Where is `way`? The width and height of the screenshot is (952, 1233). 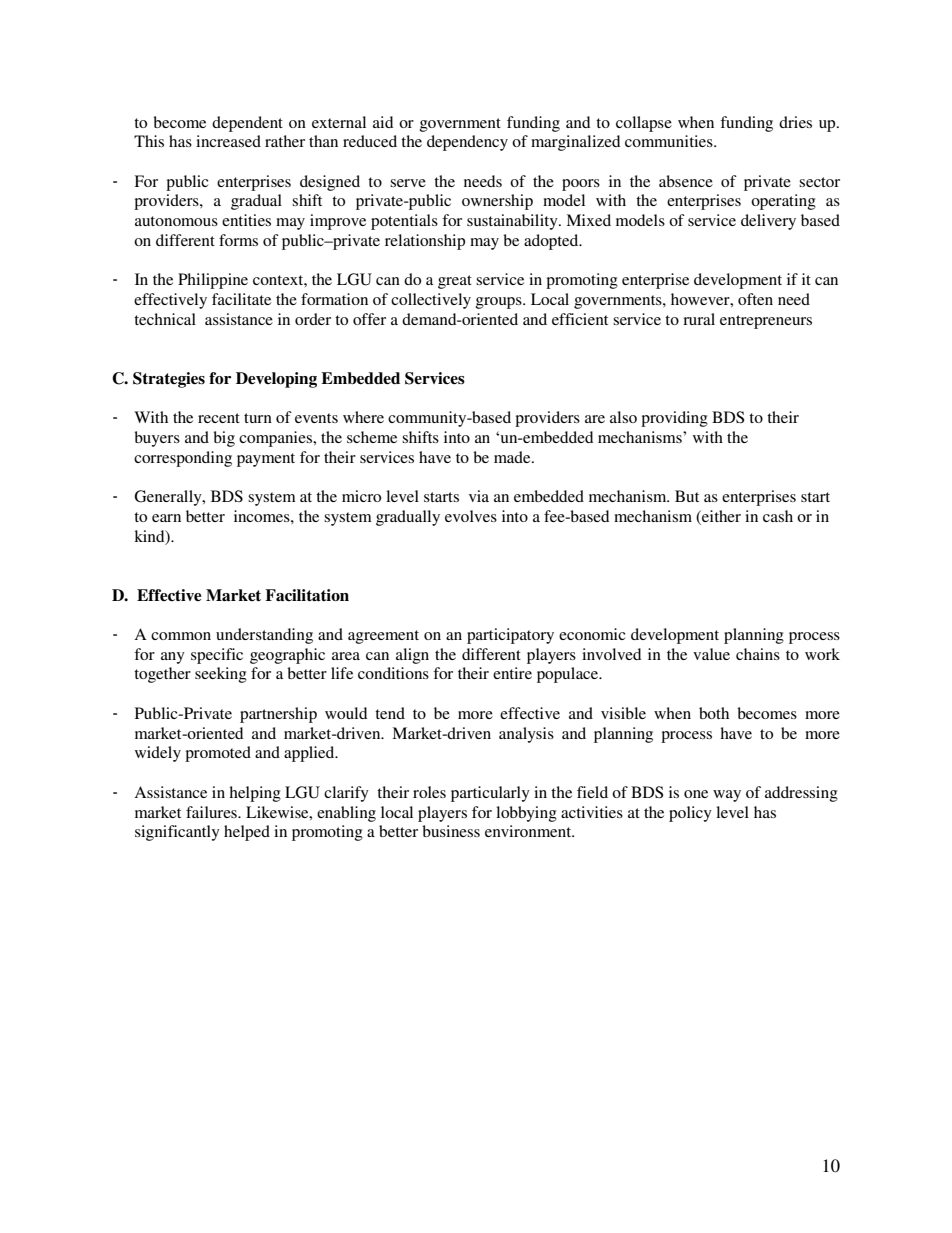 way is located at coordinates (727, 796).
